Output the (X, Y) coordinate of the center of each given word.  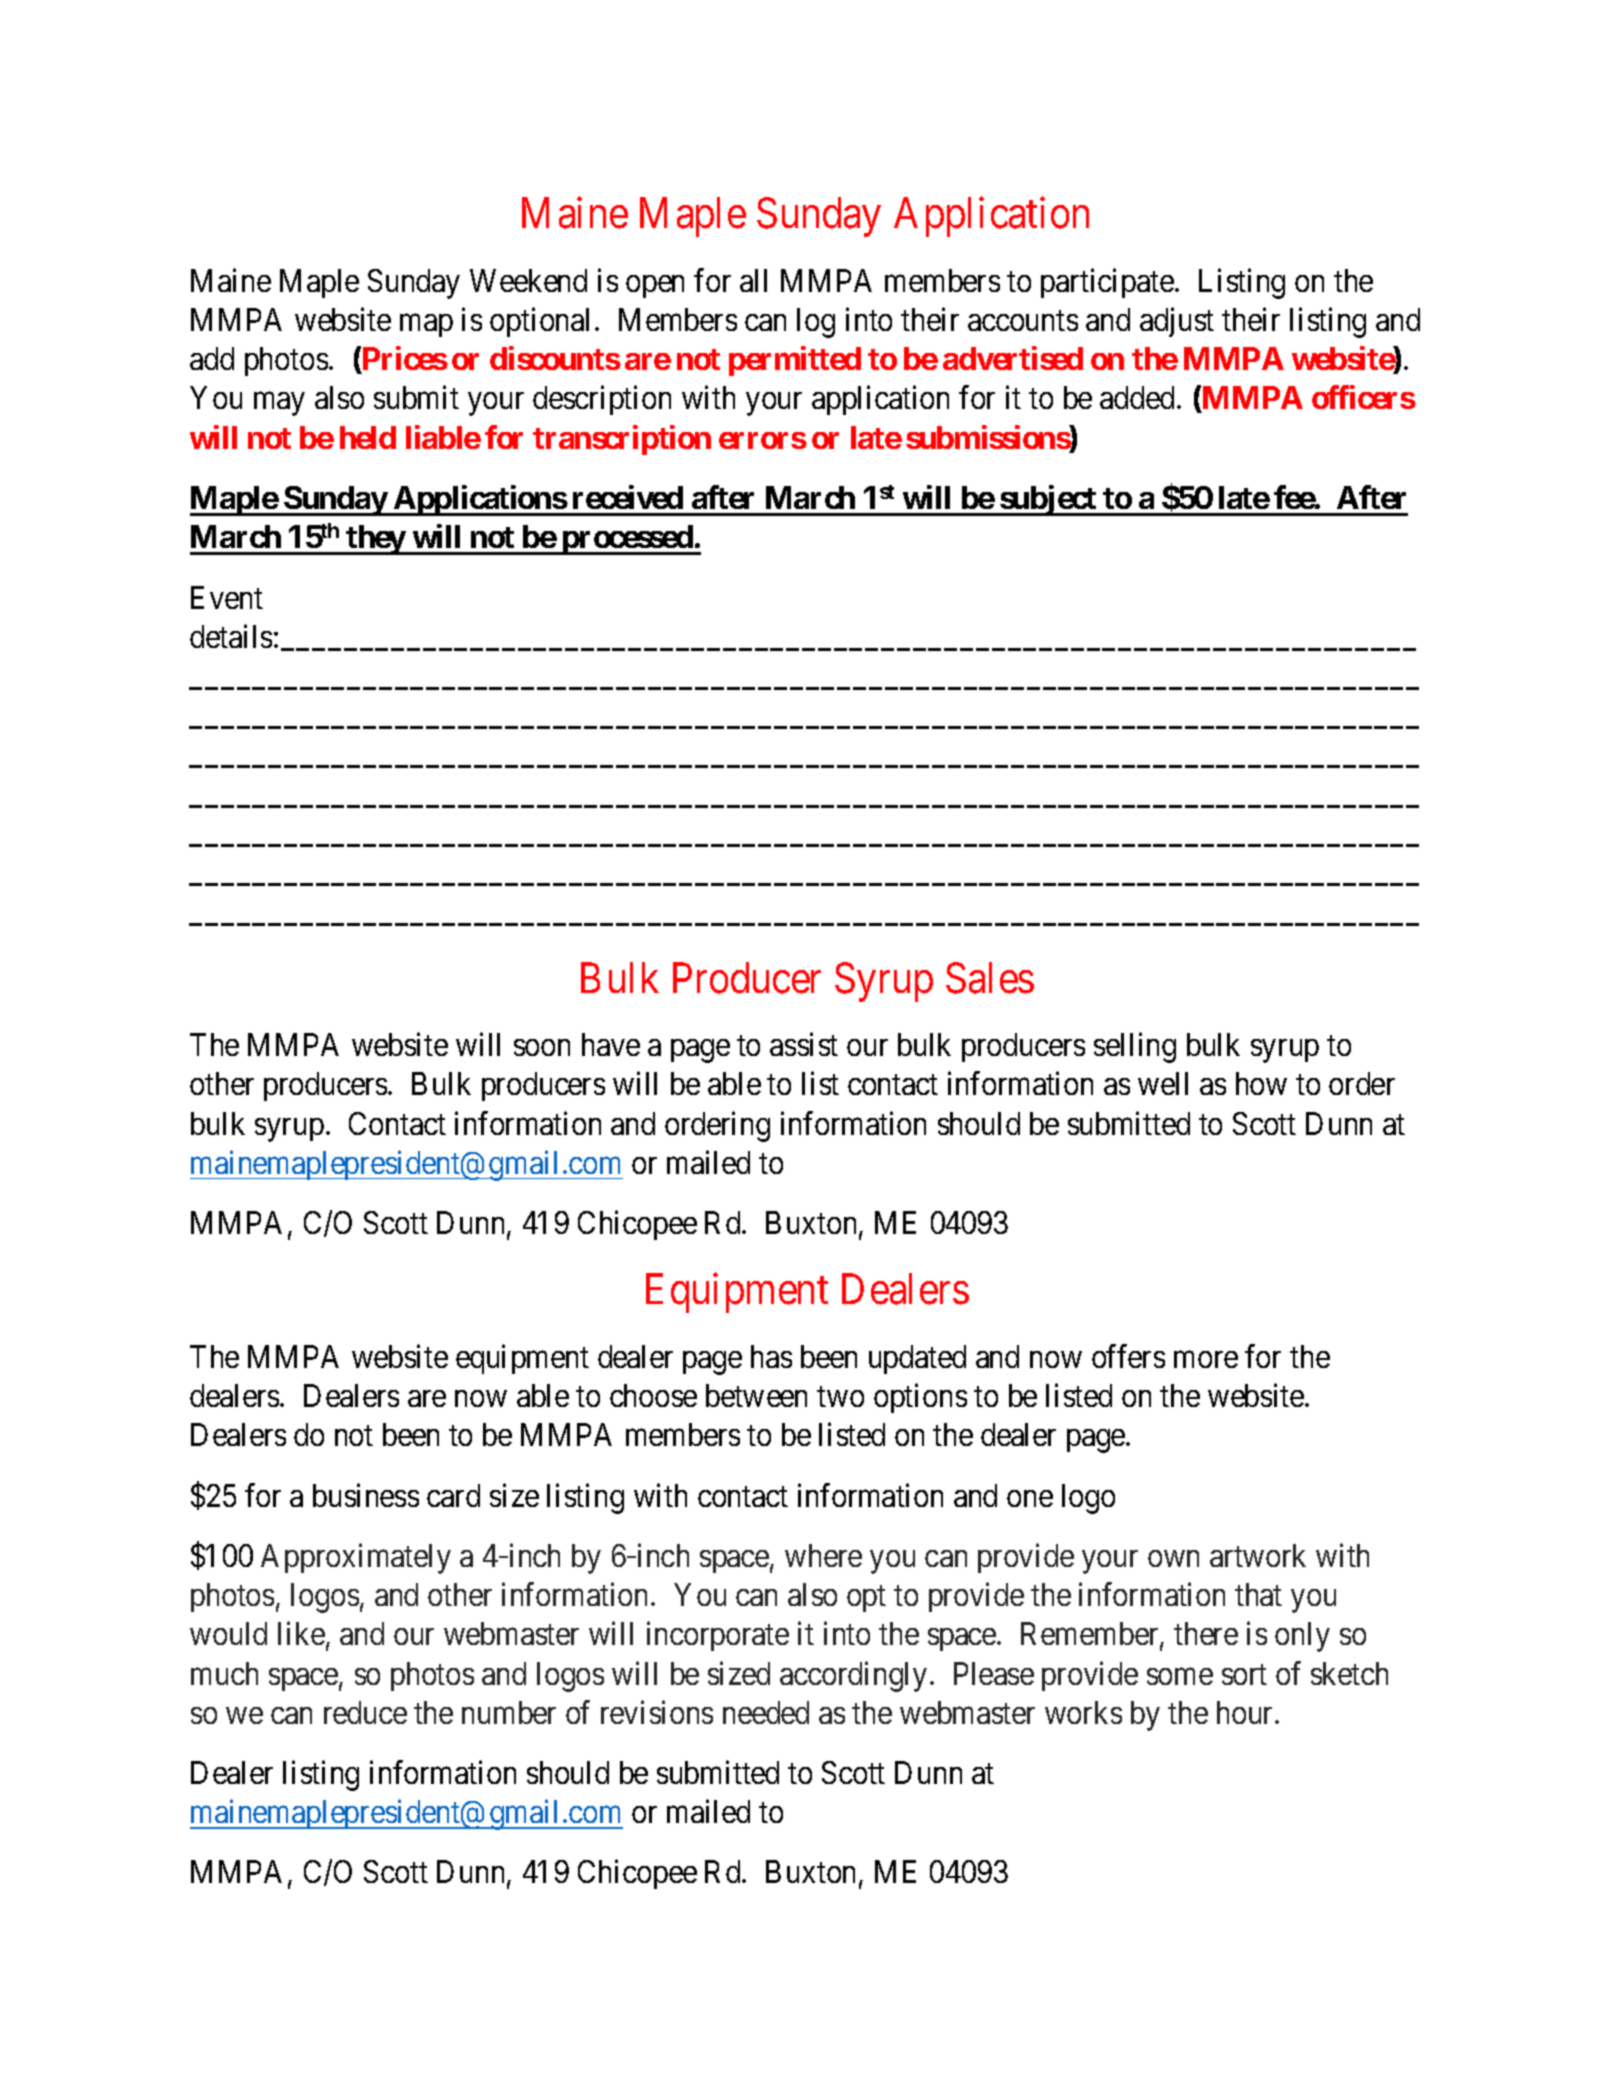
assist (804, 1044)
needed (766, 1712)
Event (227, 597)
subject (1048, 500)
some (1180, 1676)
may (279, 404)
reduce (365, 1712)
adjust (1177, 322)
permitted (795, 361)
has (771, 1356)
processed (627, 540)
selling (1135, 1048)
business (366, 1495)
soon (542, 1048)
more (1206, 1359)
